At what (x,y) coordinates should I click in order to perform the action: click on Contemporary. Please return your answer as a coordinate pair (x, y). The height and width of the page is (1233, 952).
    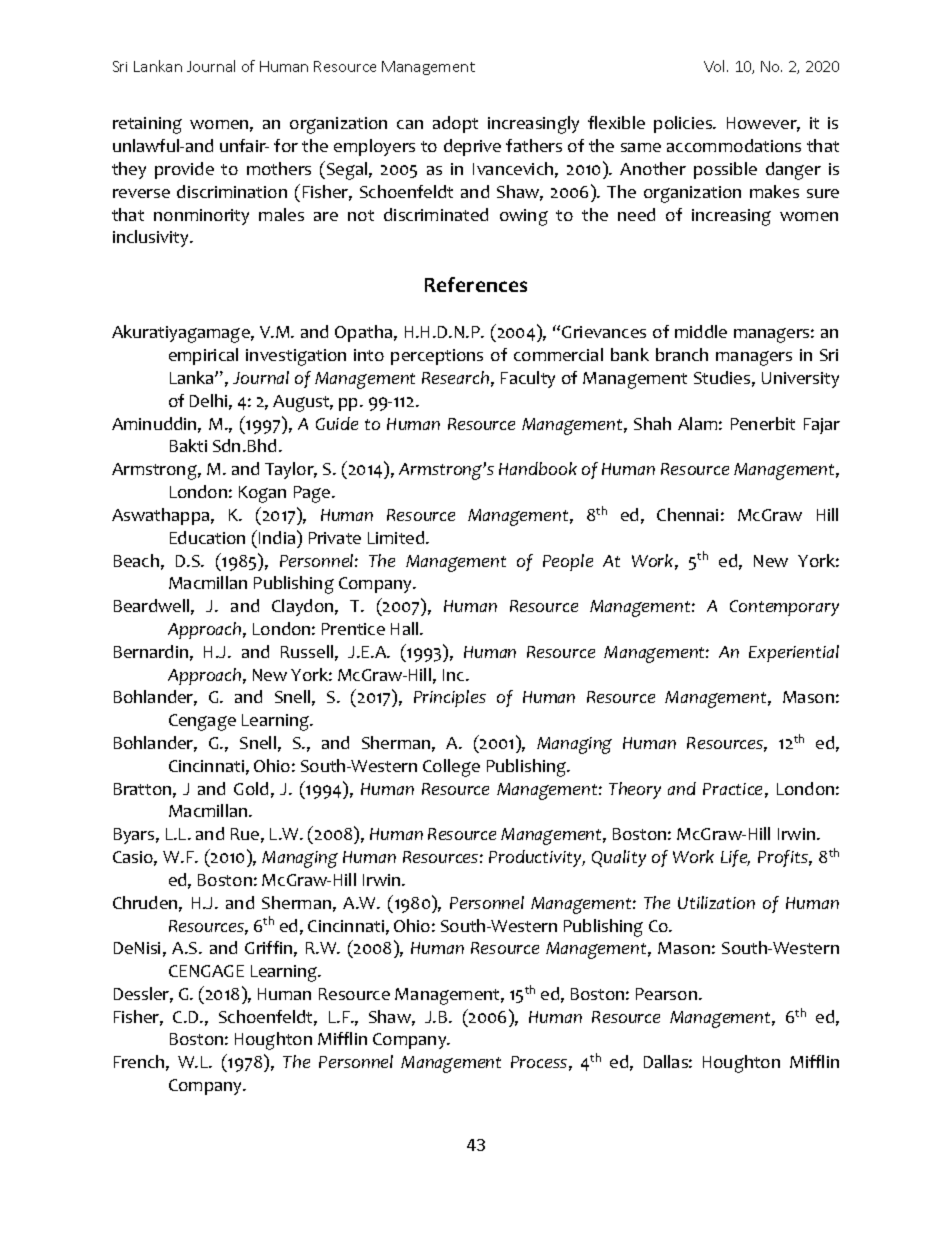
    Looking at the image, I should click on (784, 608).
